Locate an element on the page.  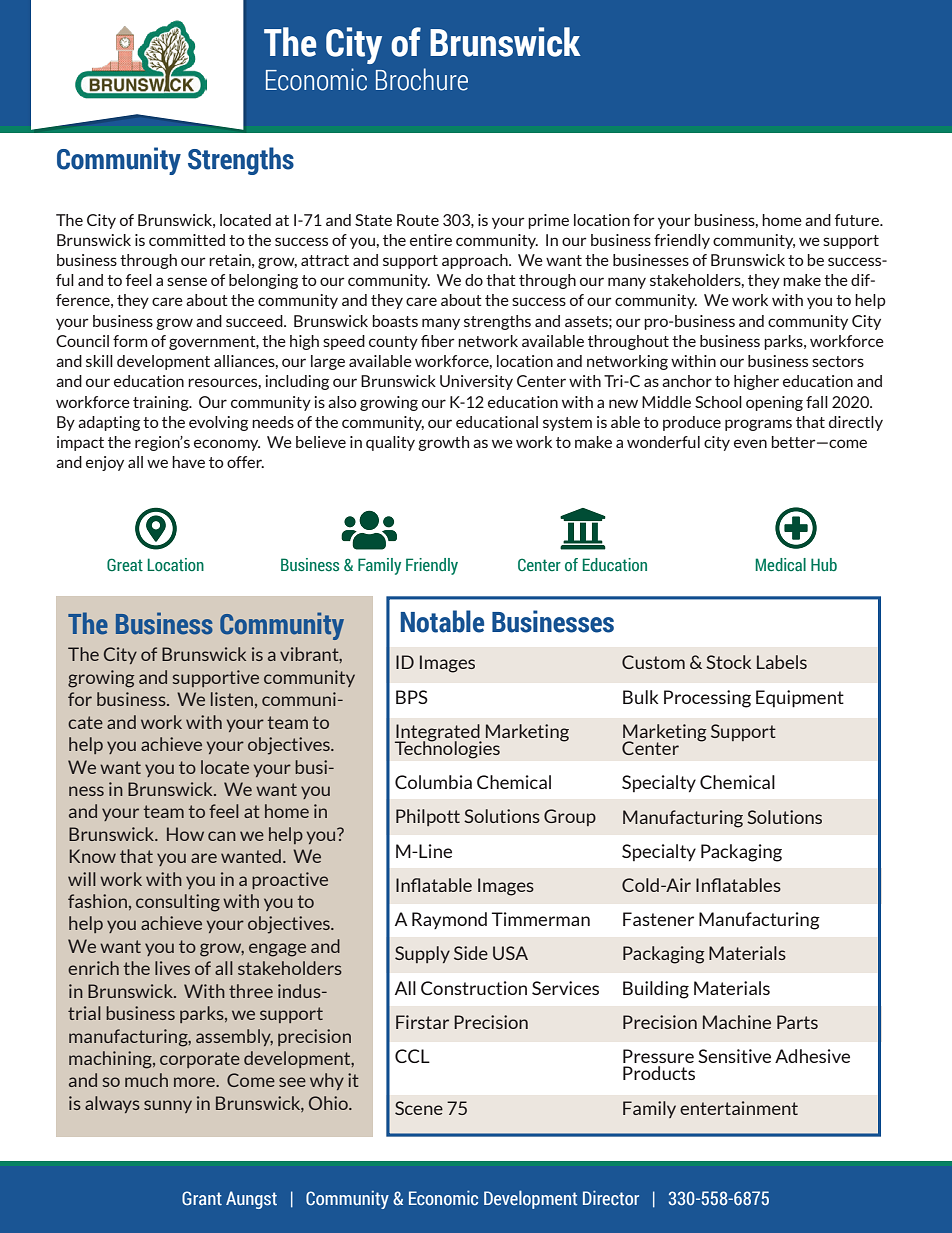
Integrated is located at coordinates (438, 734).
